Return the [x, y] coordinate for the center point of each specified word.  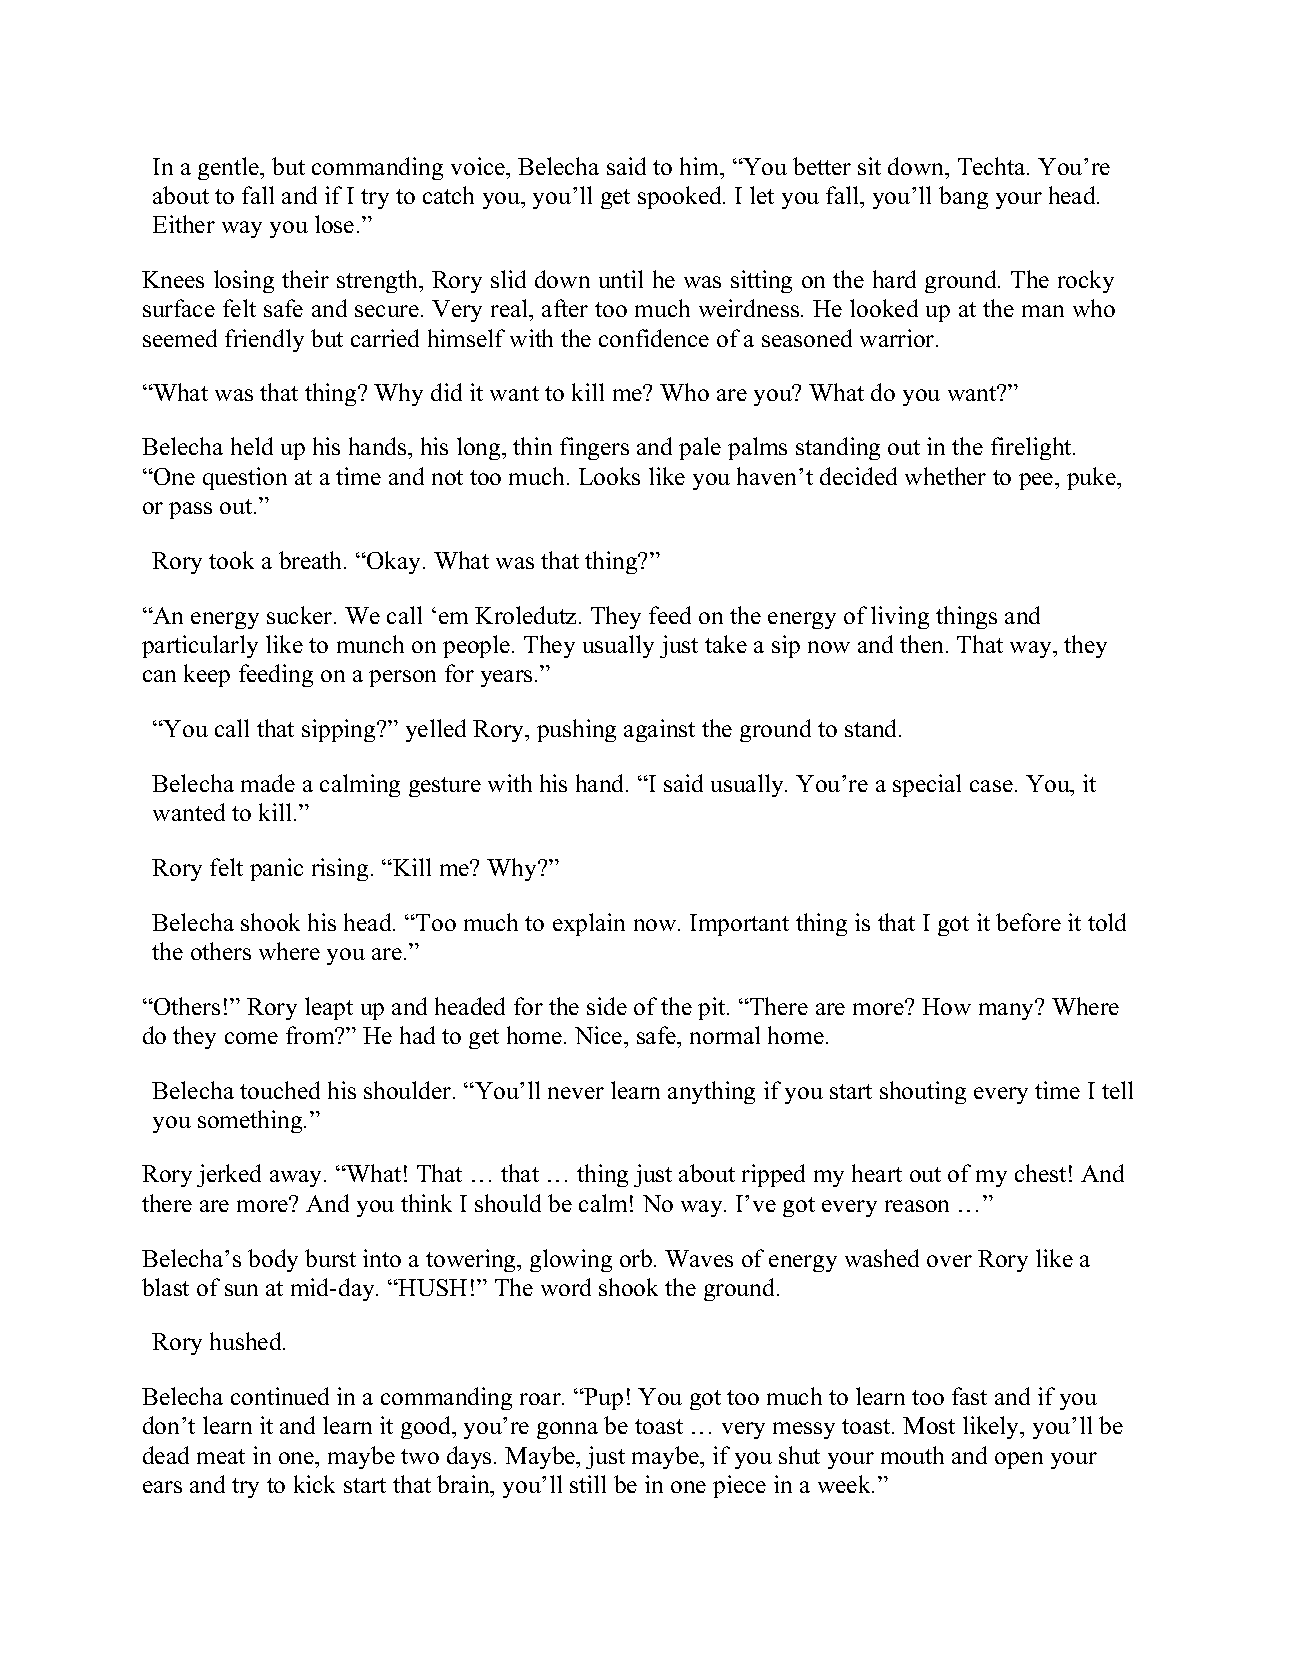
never [576, 1093]
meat [221, 1456]
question [245, 478]
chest [1040, 1173]
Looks [609, 476]
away [297, 1178]
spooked [681, 197]
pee [1037, 481]
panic [276, 869]
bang [963, 197]
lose [334, 224]
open [1019, 1460]
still [588, 1484]
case [991, 786]
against [659, 730]
